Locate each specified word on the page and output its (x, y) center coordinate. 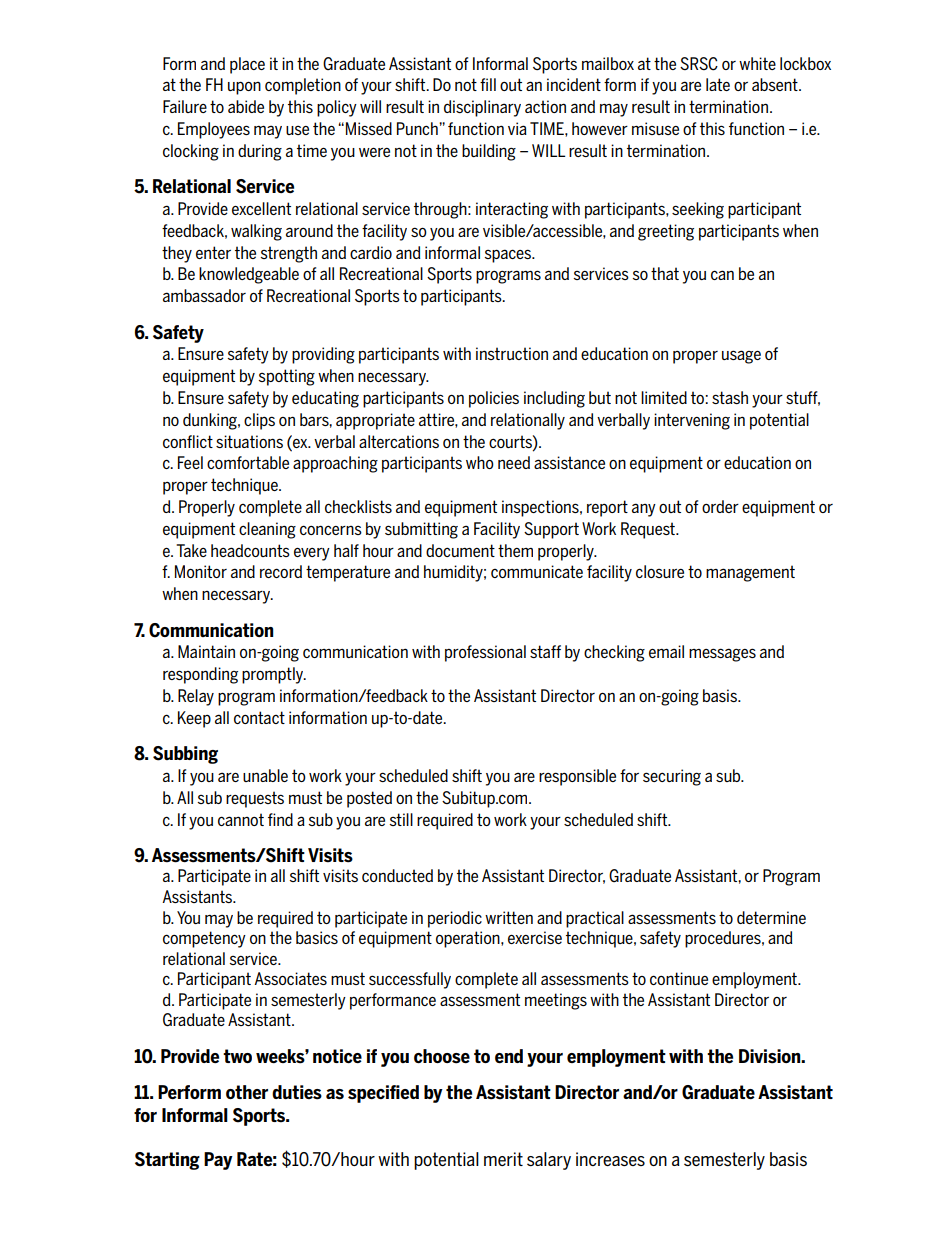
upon (244, 88)
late (718, 84)
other (247, 1092)
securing (672, 777)
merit (503, 1159)
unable (265, 775)
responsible (577, 777)
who (480, 462)
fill (488, 84)
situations (249, 441)
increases (610, 1159)
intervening (692, 421)
